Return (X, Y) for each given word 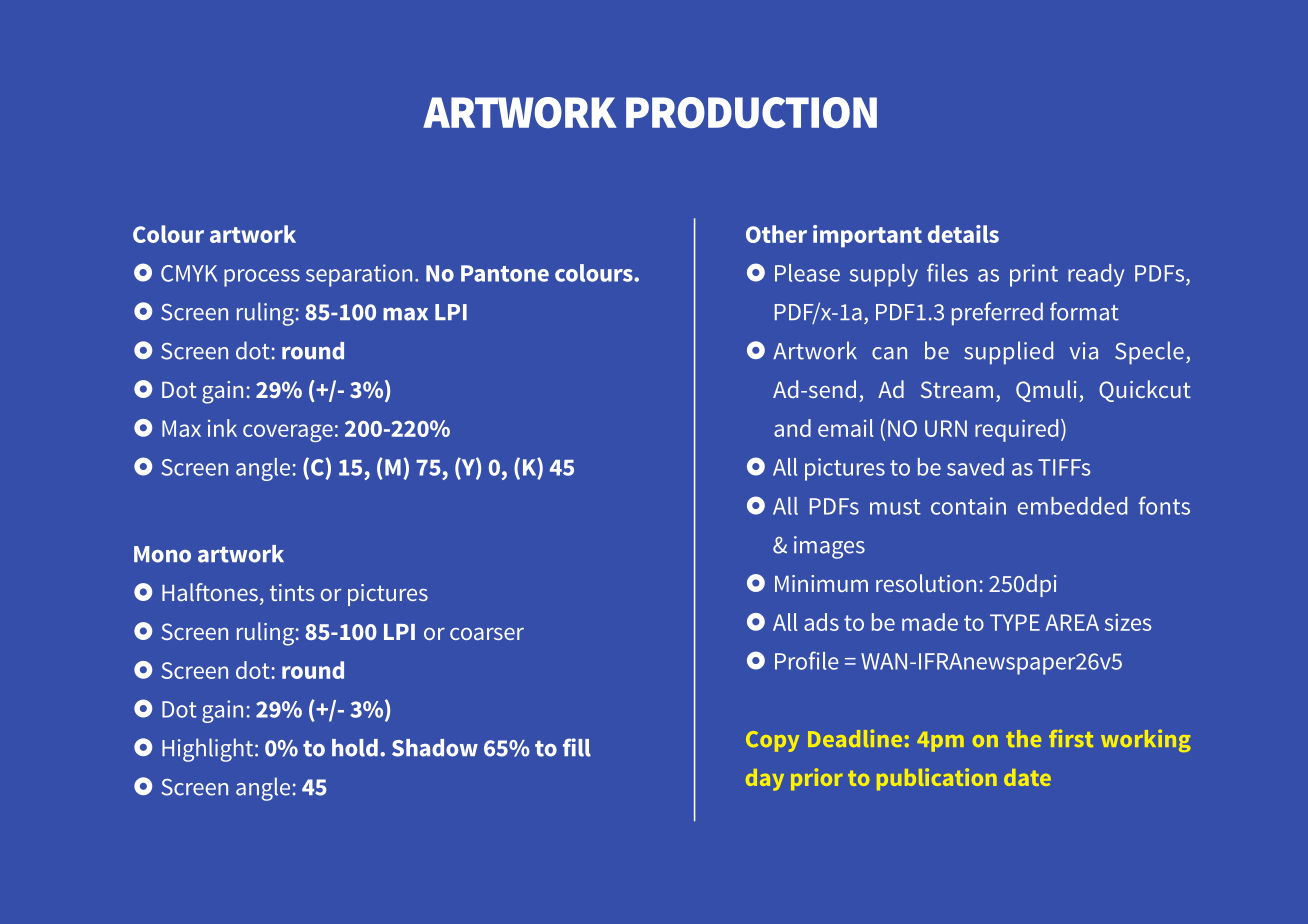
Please (807, 273)
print (1034, 275)
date (1027, 777)
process (262, 278)
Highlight (209, 750)
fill (577, 747)
